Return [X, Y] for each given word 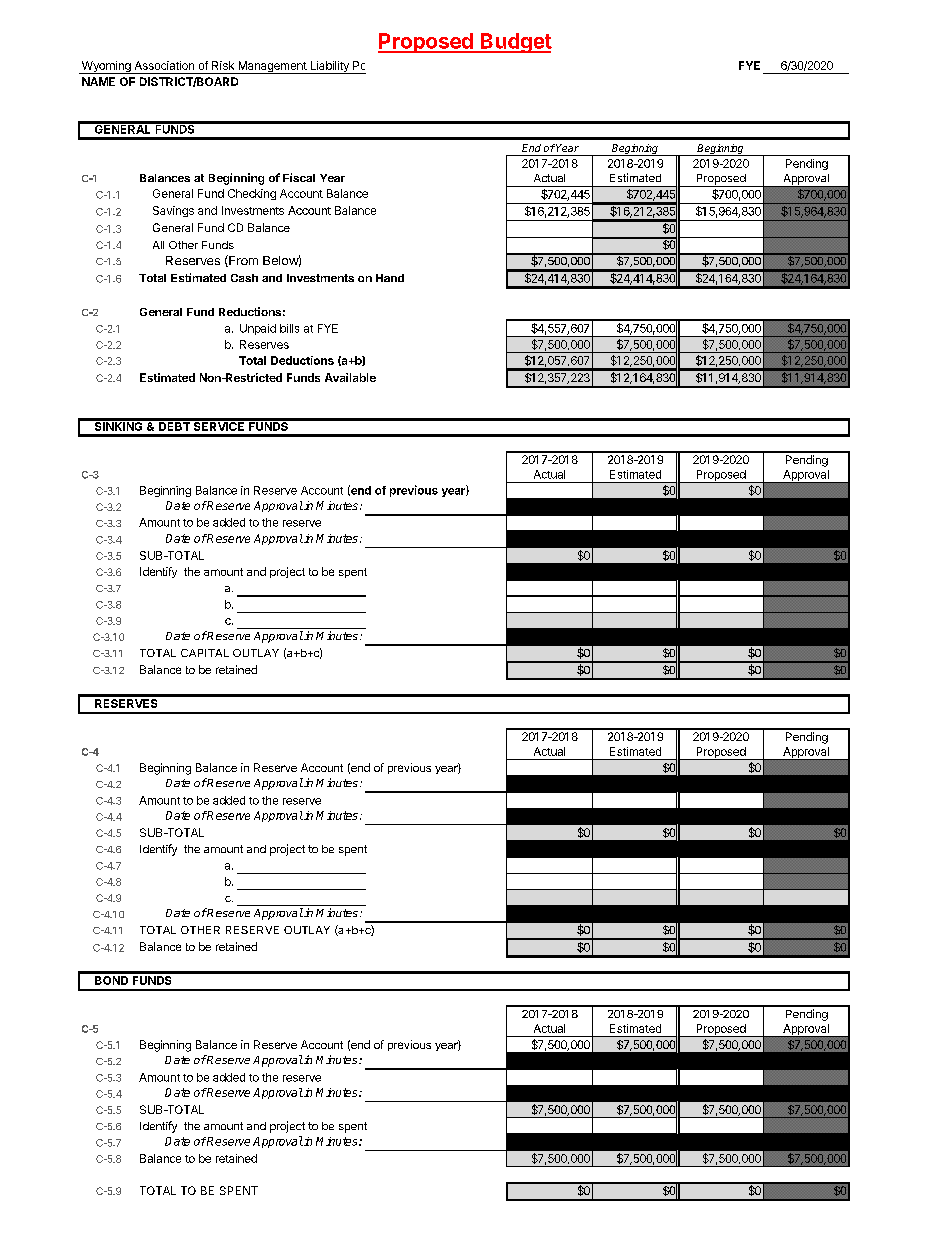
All [158, 245]
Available [350, 377]
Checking [252, 194]
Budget [515, 43]
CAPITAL [205, 653]
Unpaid [258, 329]
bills [289, 328]
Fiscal [299, 177]
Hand [390, 278]
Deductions [302, 360]
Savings [173, 211]
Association [164, 65]
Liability [329, 67]
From [242, 261]
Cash [244, 278]
